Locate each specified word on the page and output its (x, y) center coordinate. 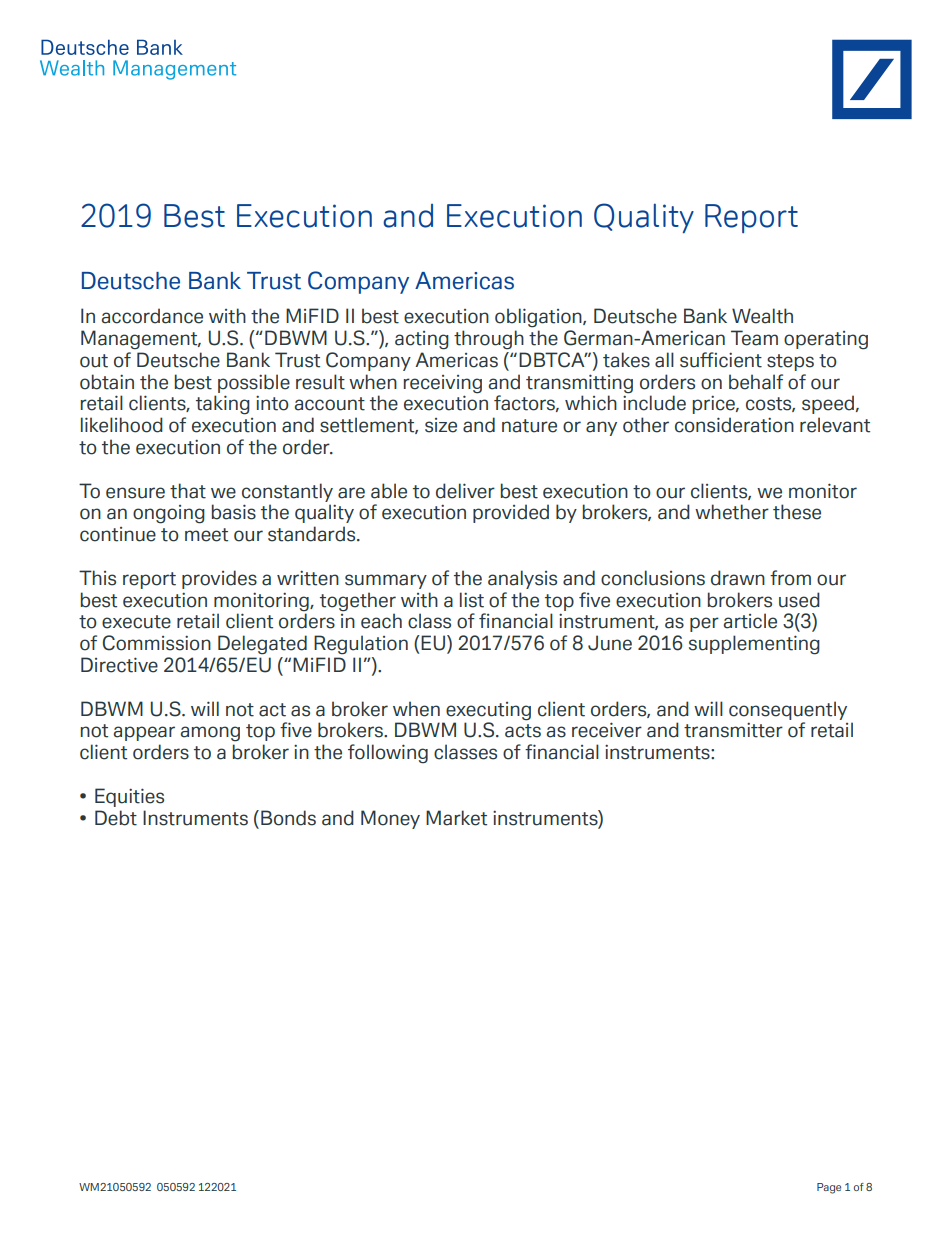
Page (829, 1188)
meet (206, 535)
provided (511, 513)
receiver (607, 730)
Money (390, 819)
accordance (152, 316)
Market (456, 818)
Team (754, 338)
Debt (116, 818)
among (210, 734)
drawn (738, 578)
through (489, 340)
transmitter (733, 730)
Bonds (288, 818)
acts (523, 731)
